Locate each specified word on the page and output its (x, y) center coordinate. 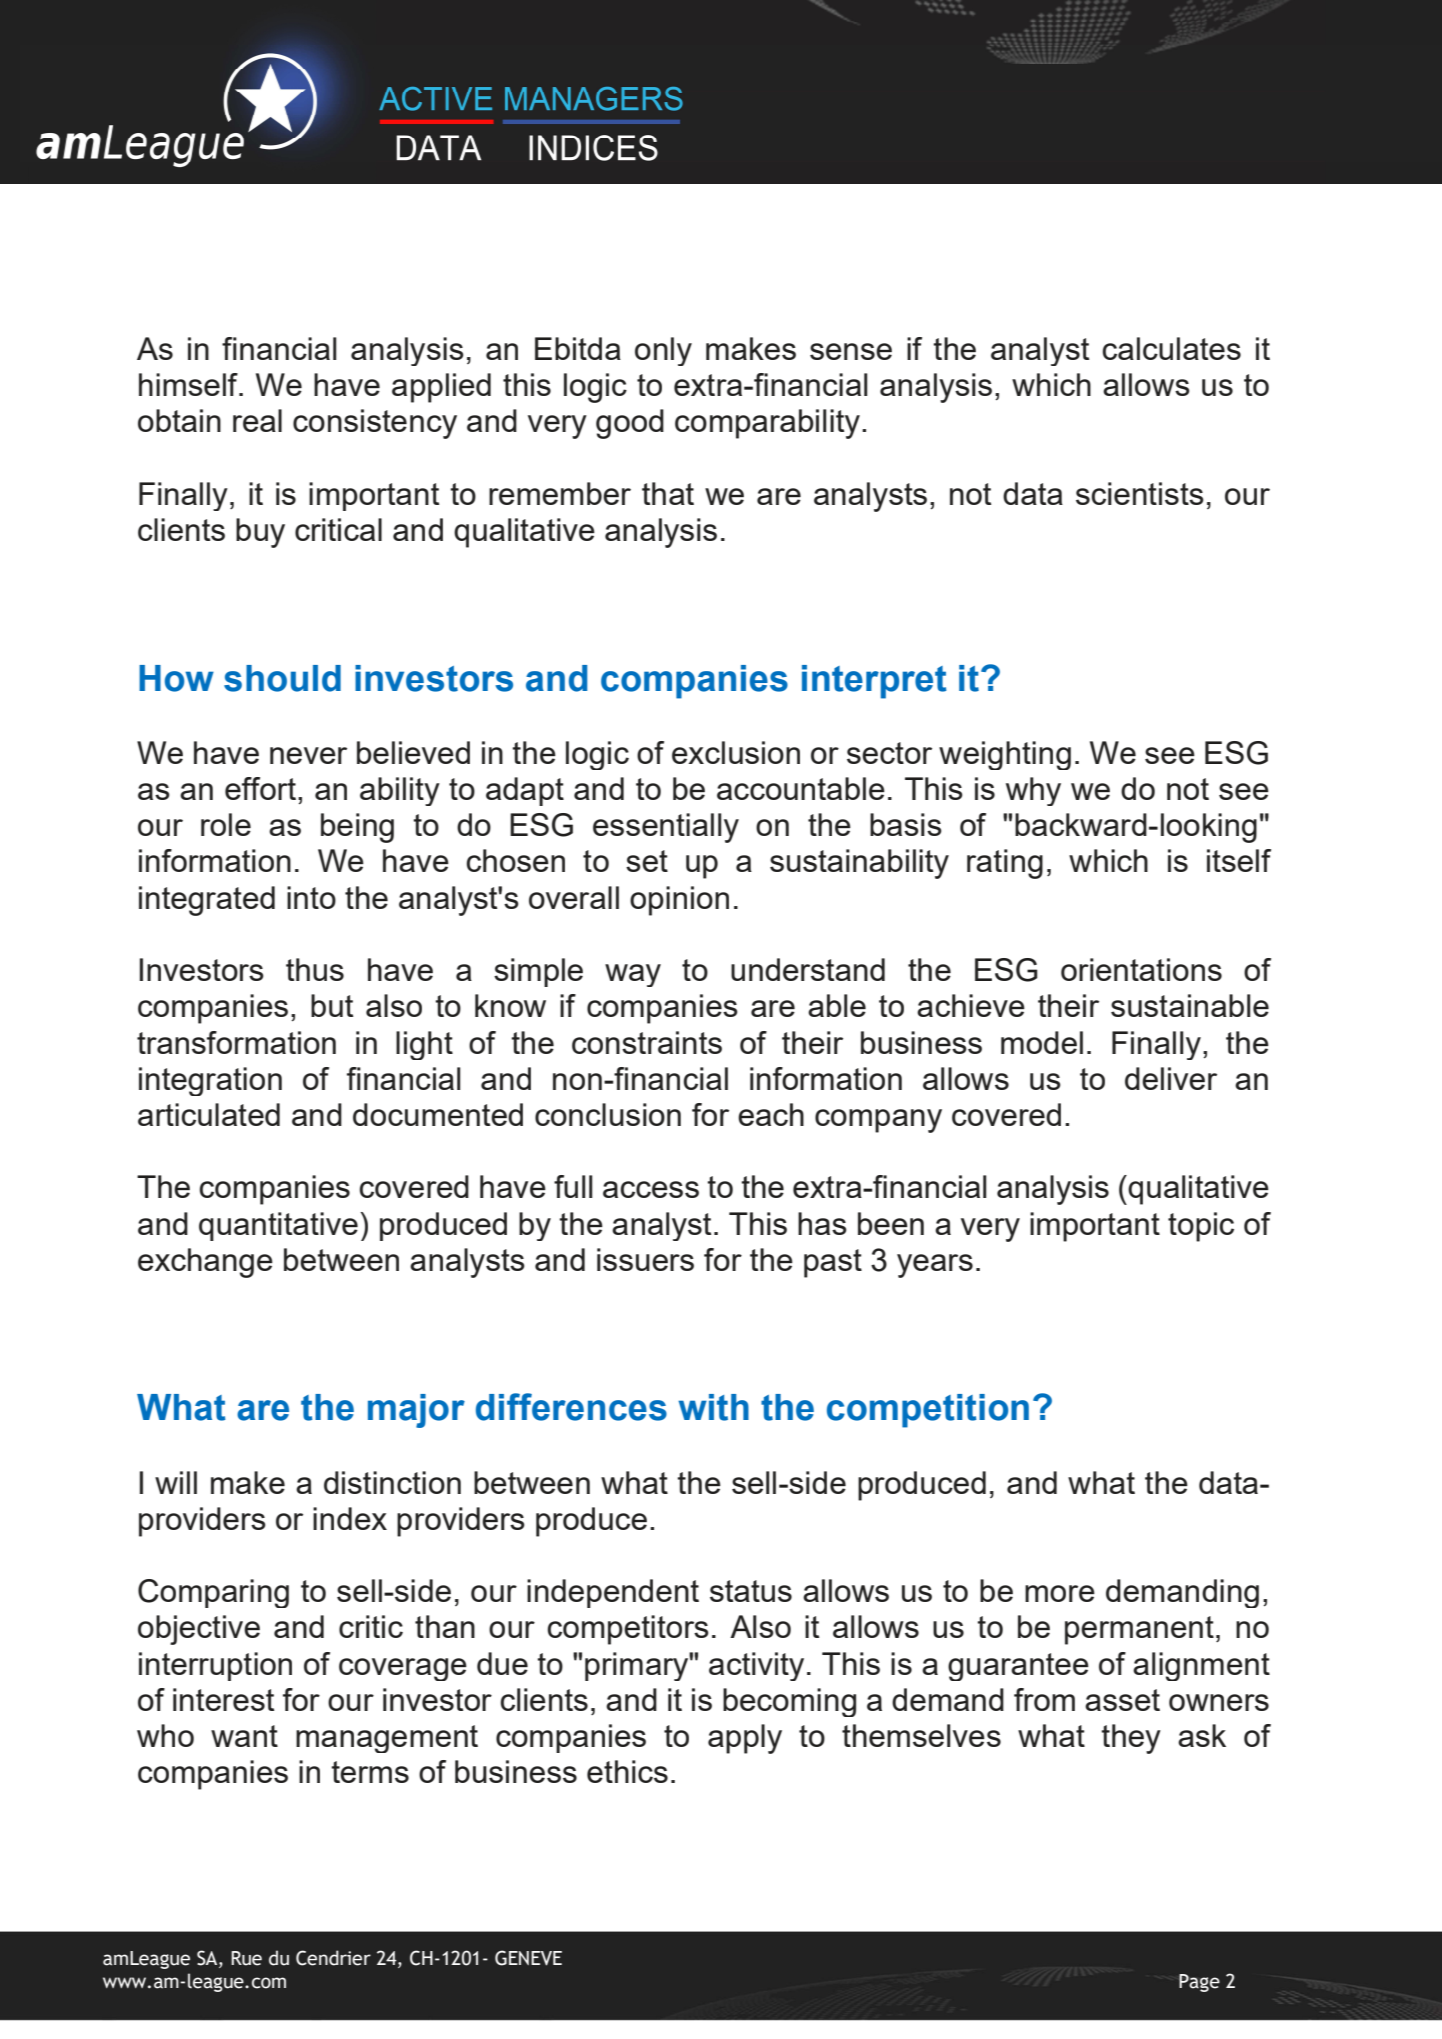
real (257, 420)
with (713, 1407)
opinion (679, 901)
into (311, 897)
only (663, 351)
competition (928, 1411)
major (416, 1411)
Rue (246, 1958)
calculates (1171, 348)
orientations (1141, 969)
